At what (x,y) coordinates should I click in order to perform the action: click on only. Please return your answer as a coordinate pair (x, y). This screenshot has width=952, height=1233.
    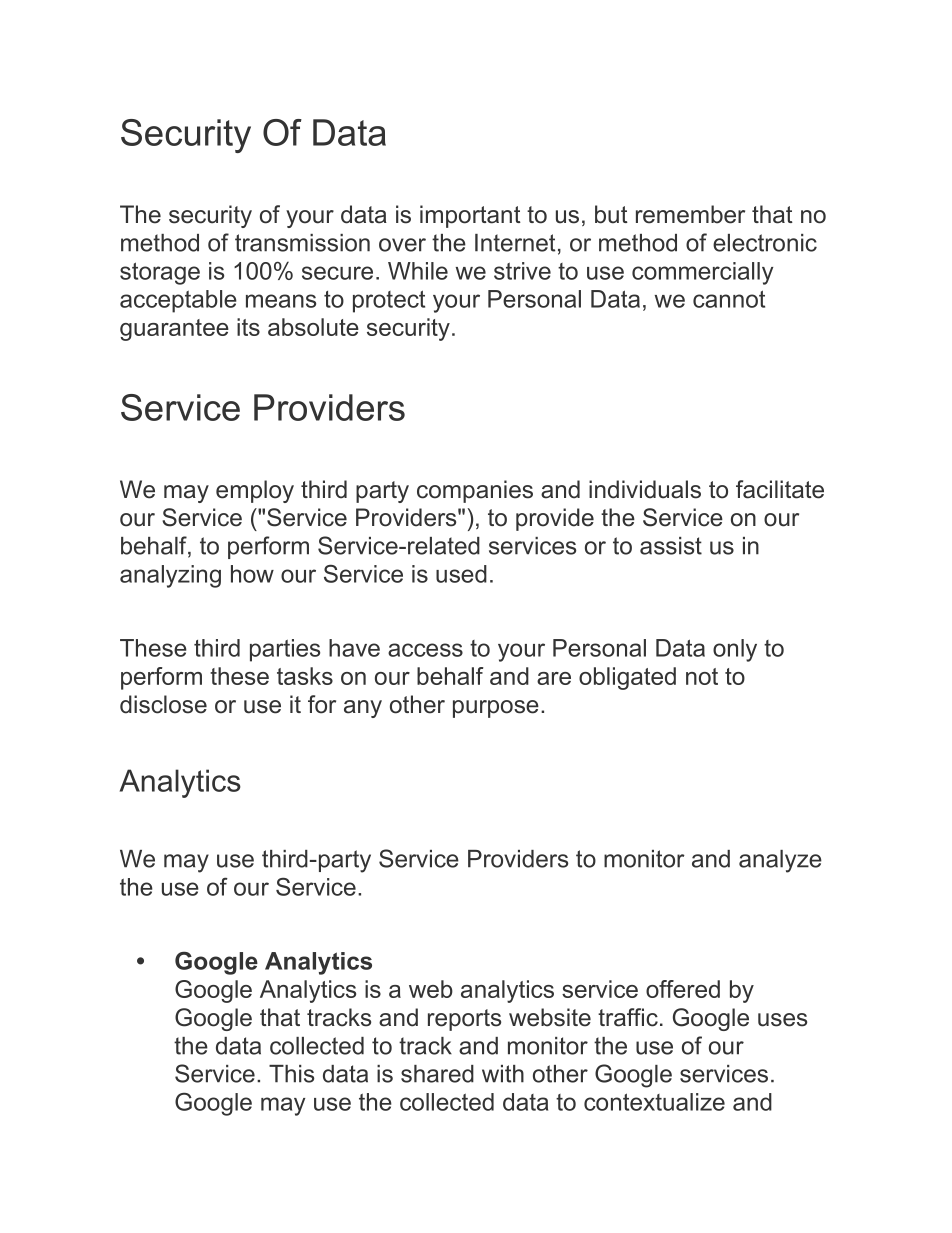
    Looking at the image, I should click on (735, 650).
